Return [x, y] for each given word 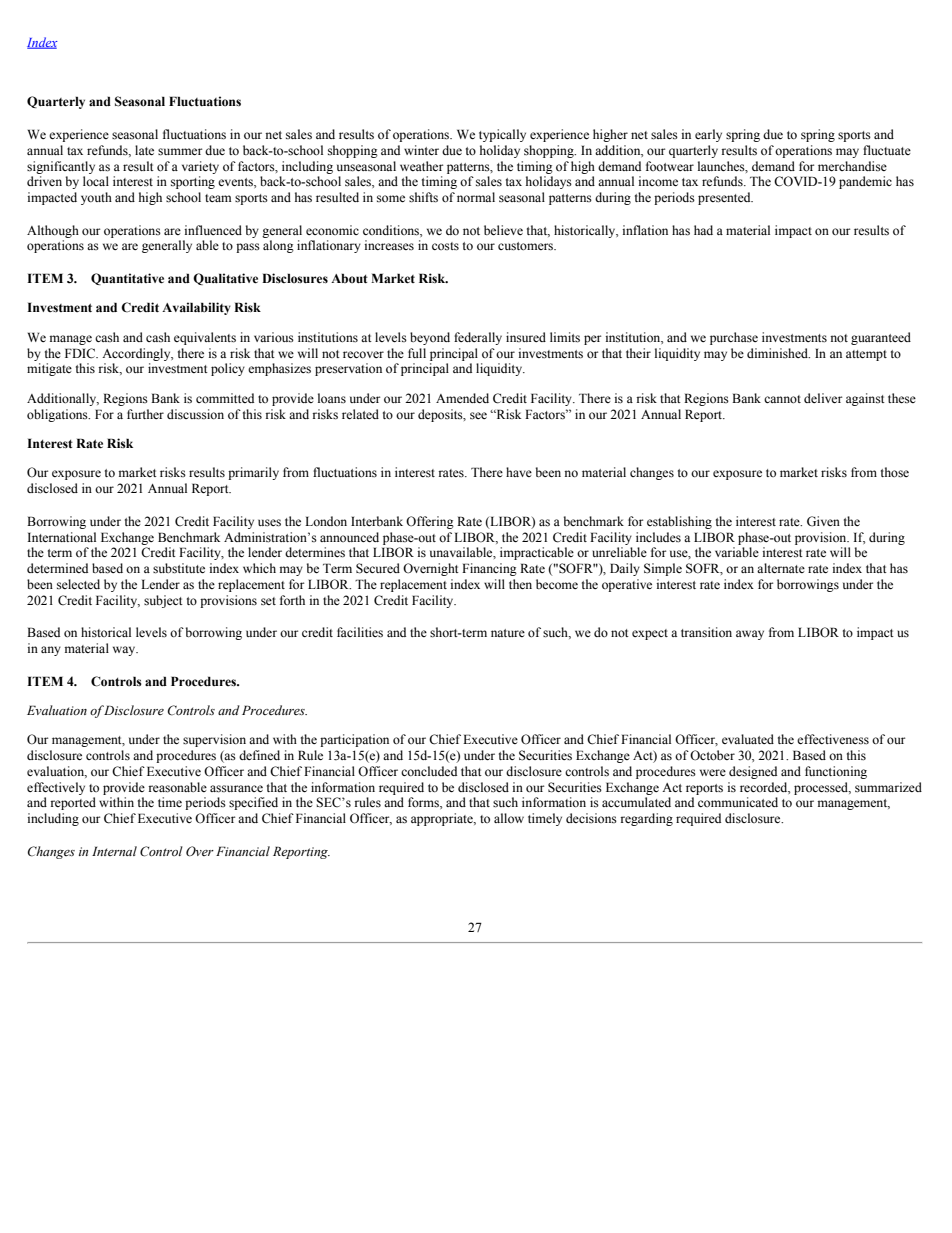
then [520, 584]
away [750, 635]
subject [163, 601]
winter [421, 150]
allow [509, 818]
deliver [823, 398]
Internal [114, 851]
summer [180, 152]
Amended [462, 398]
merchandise [852, 166]
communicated [738, 802]
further [145, 414]
